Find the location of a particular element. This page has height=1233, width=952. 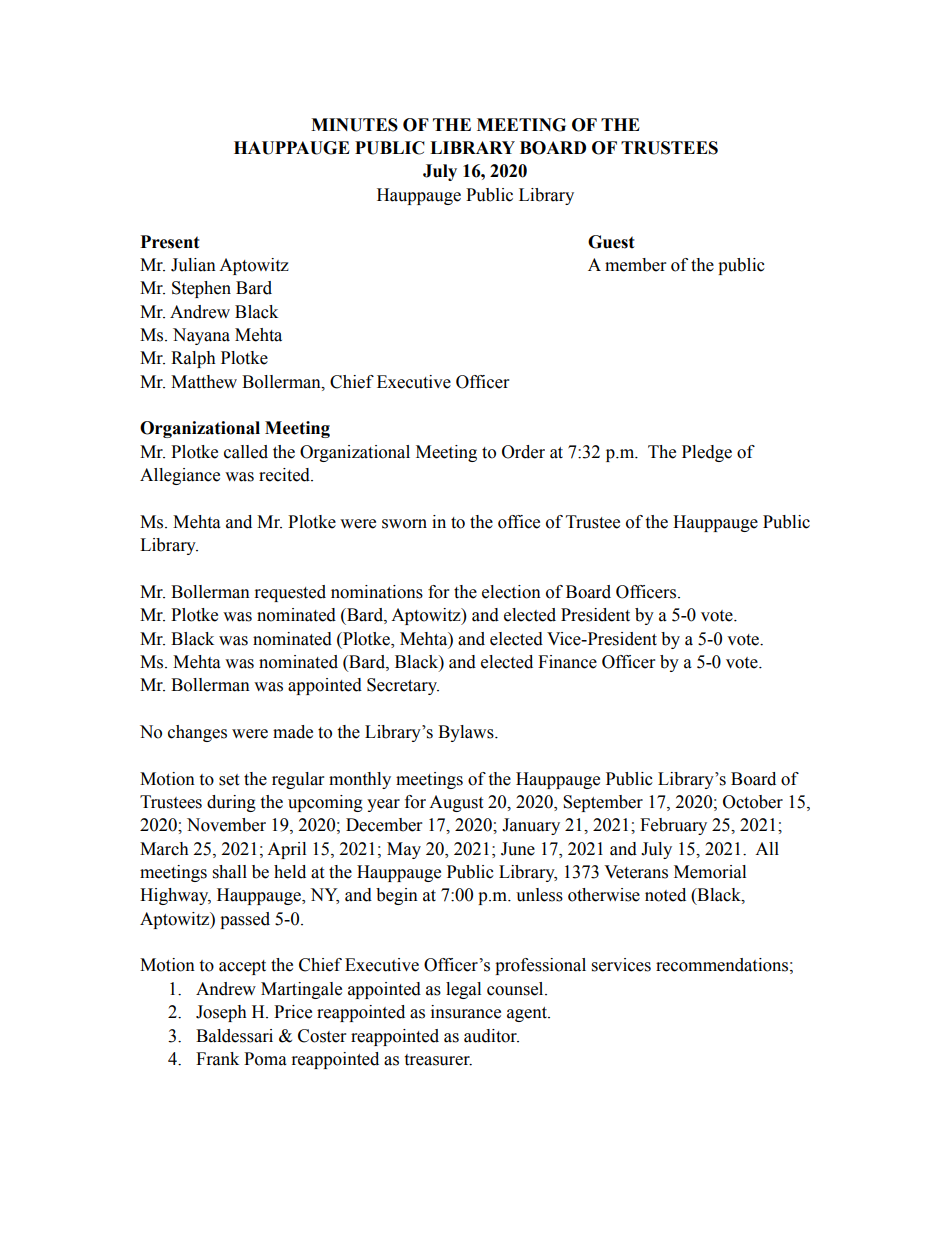

Guest is located at coordinates (611, 242).
